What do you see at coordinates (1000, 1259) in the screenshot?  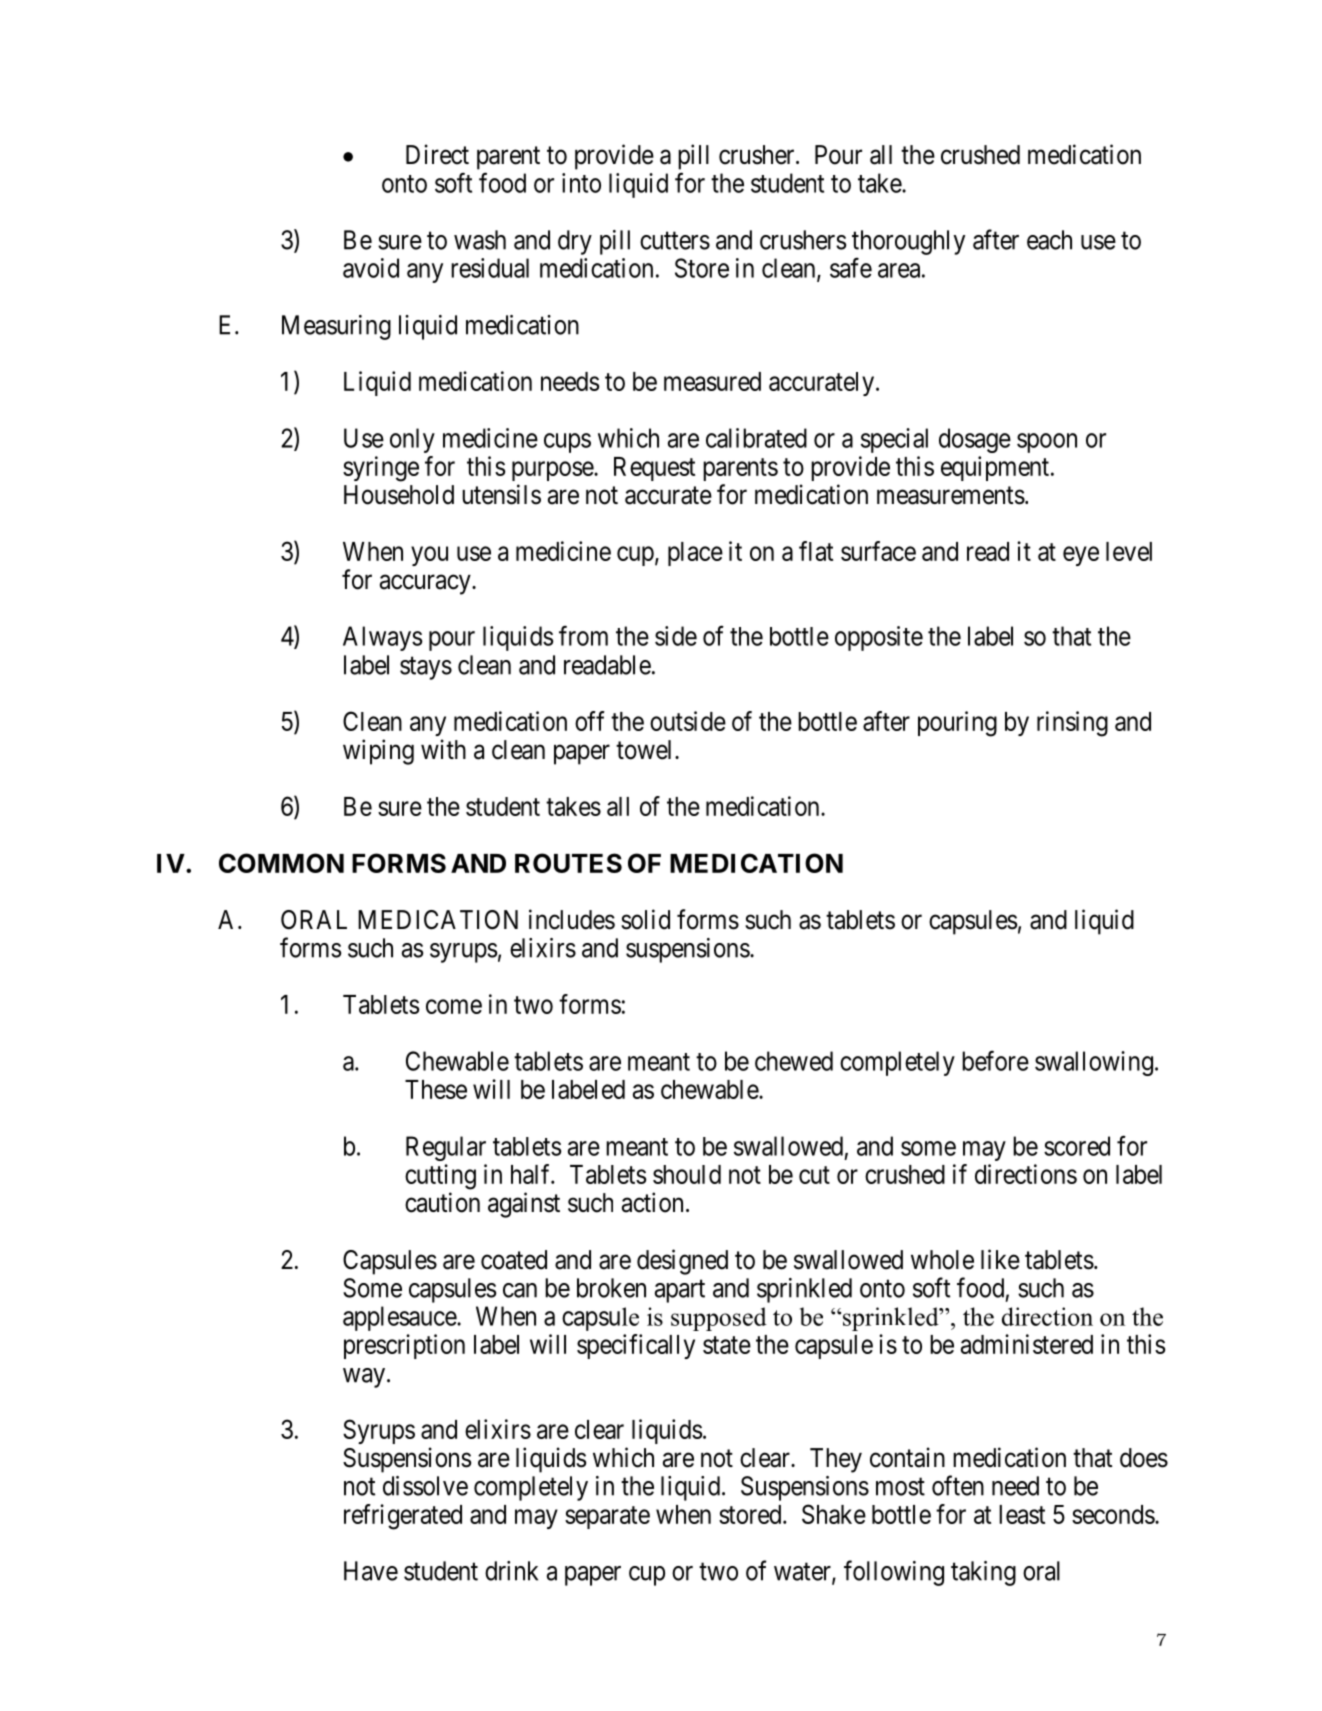 I see `like` at bounding box center [1000, 1259].
